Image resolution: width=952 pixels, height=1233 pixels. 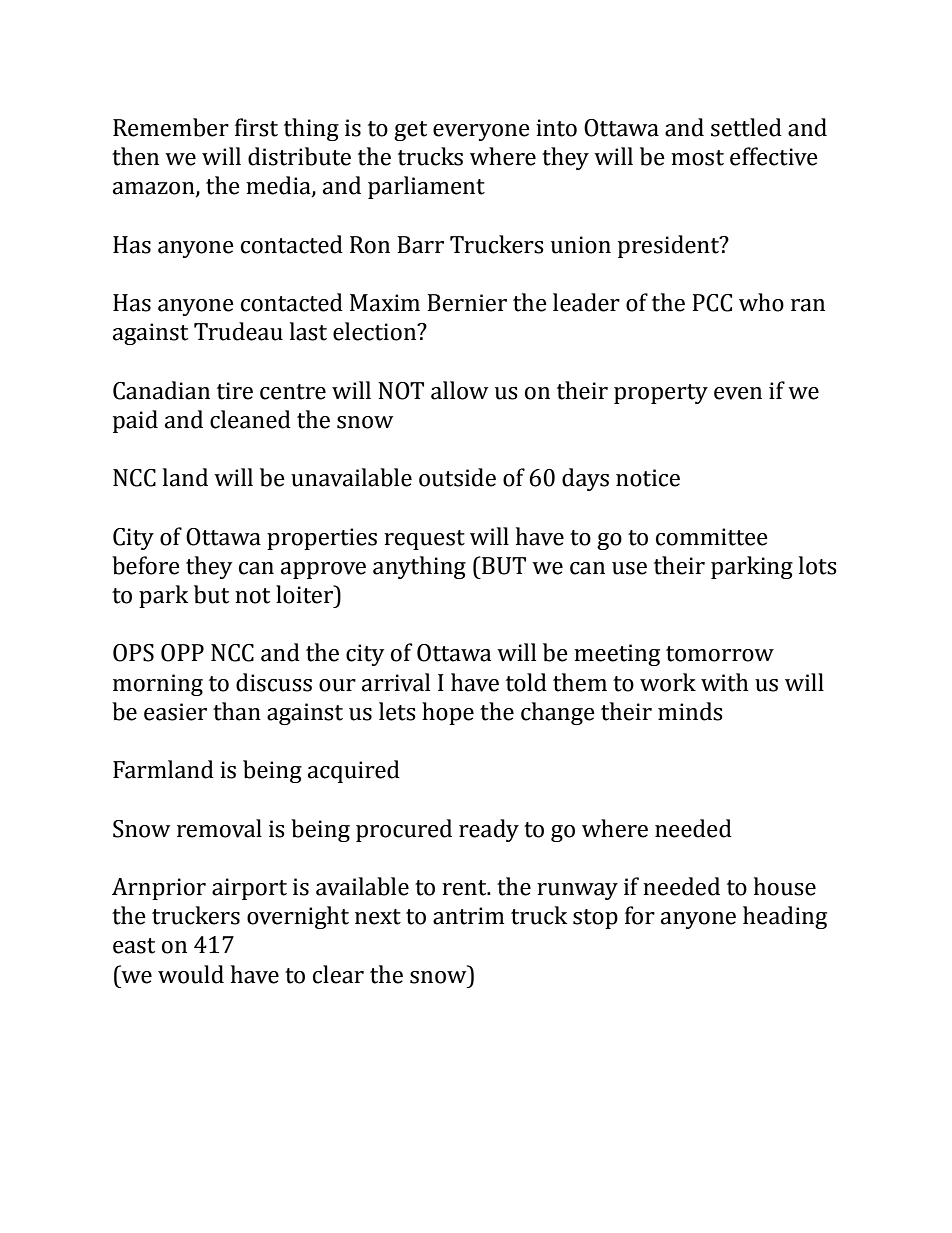 What do you see at coordinates (481, 132) in the page?
I see `everyone` at bounding box center [481, 132].
